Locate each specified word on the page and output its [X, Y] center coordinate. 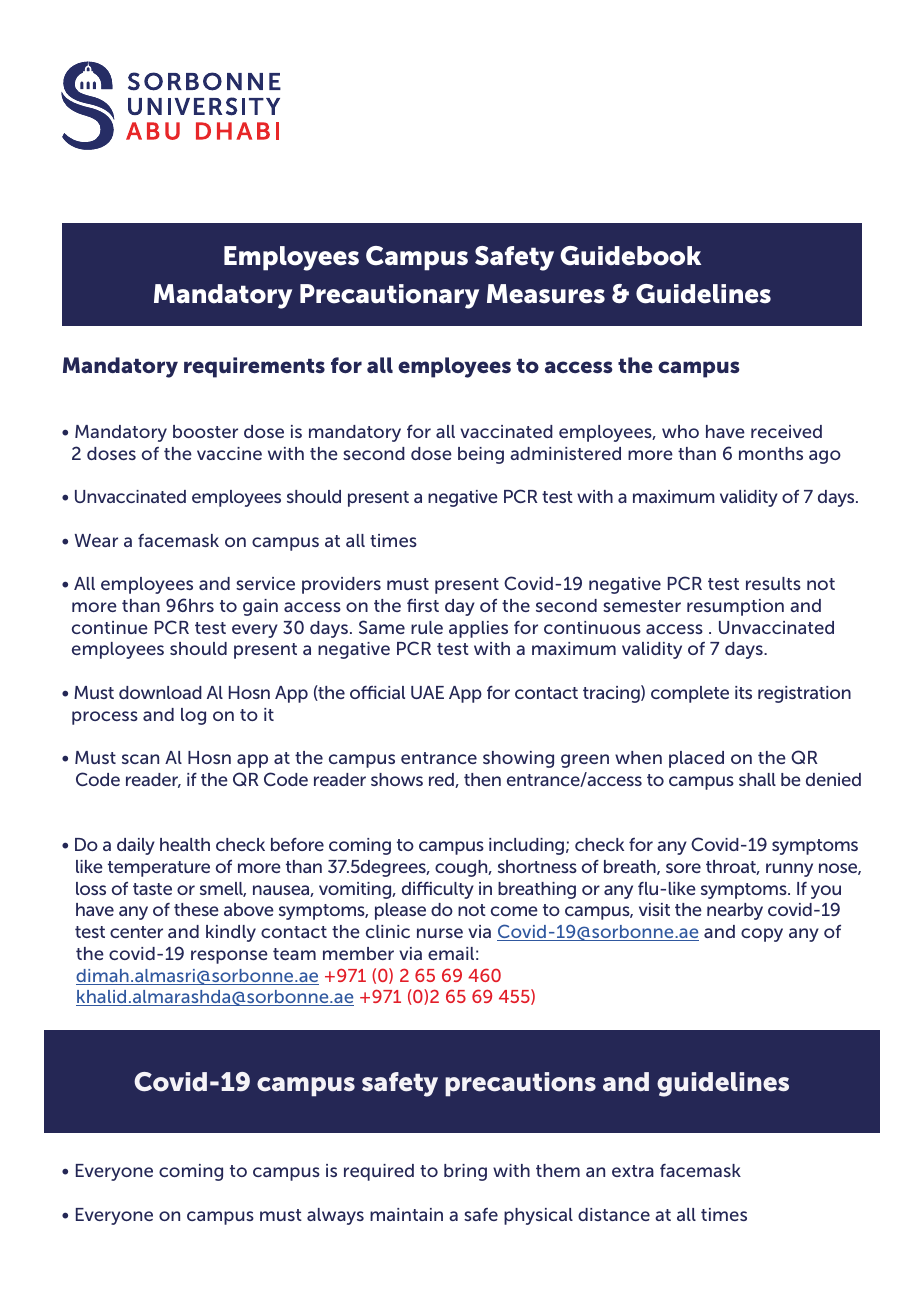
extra [633, 1171]
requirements [254, 367]
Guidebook [630, 256]
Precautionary [389, 296]
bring [465, 1172]
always [335, 1216]
